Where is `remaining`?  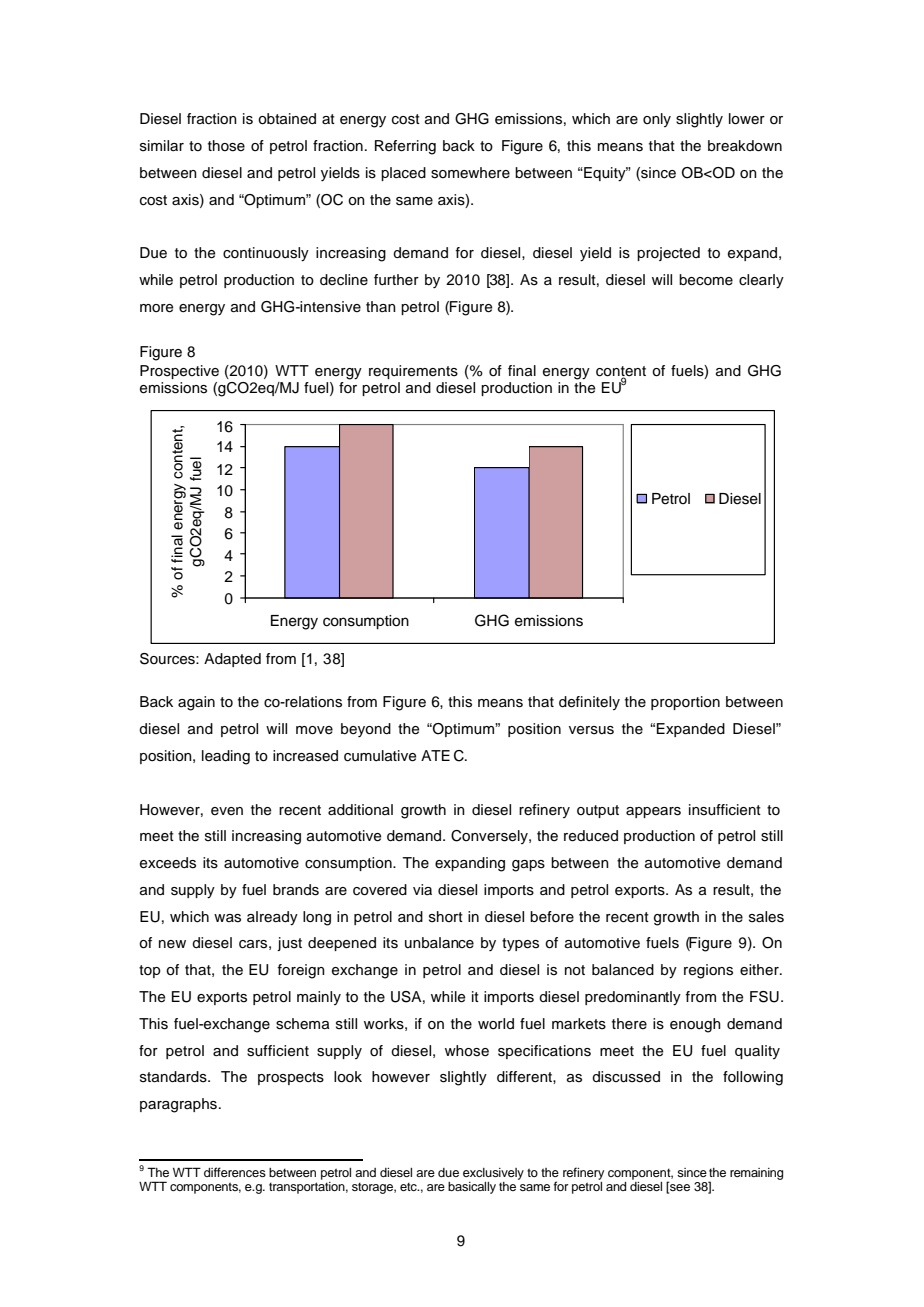
remaining is located at coordinates (756, 1174).
